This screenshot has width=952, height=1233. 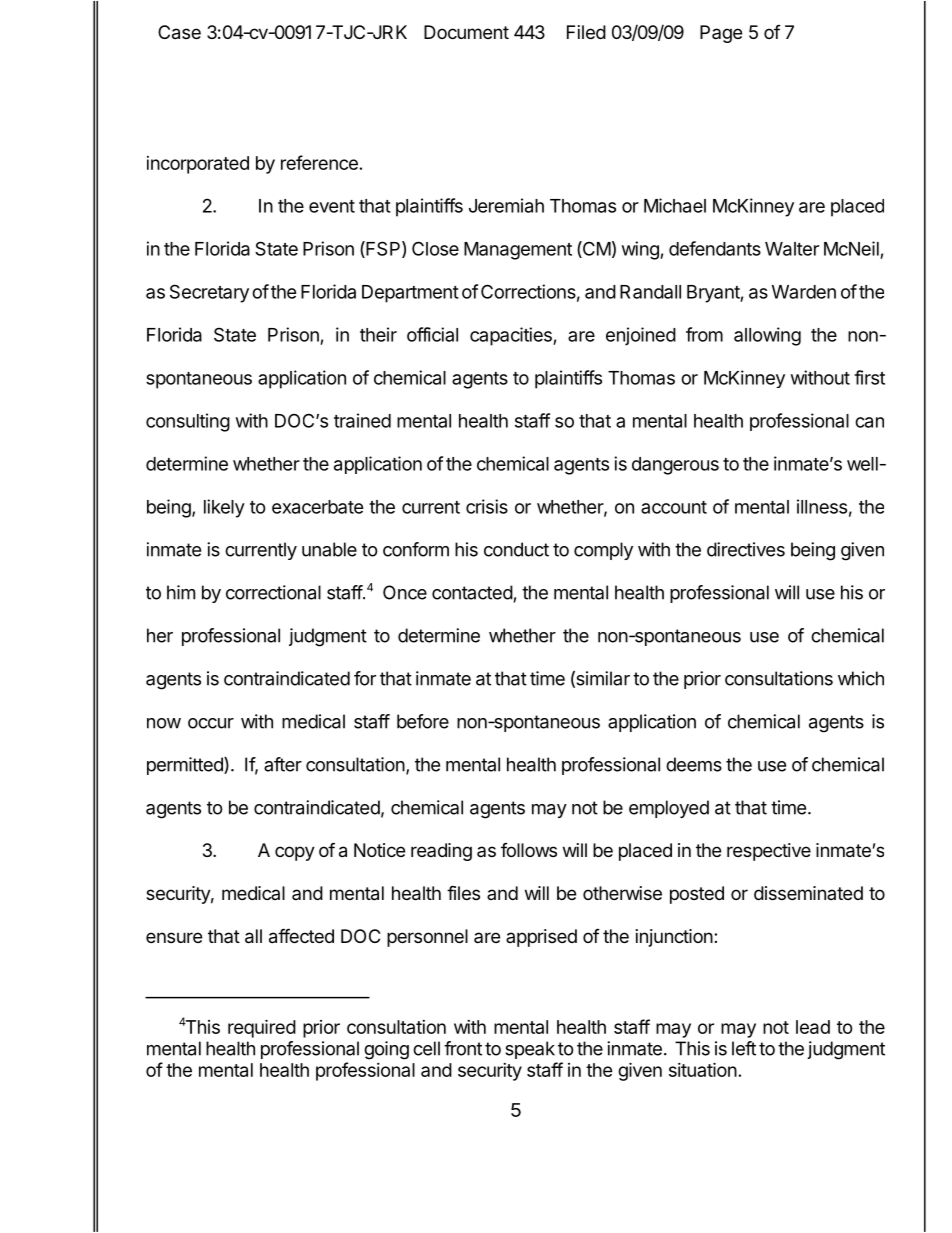 What do you see at coordinates (869, 377) in the screenshot?
I see `first` at bounding box center [869, 377].
